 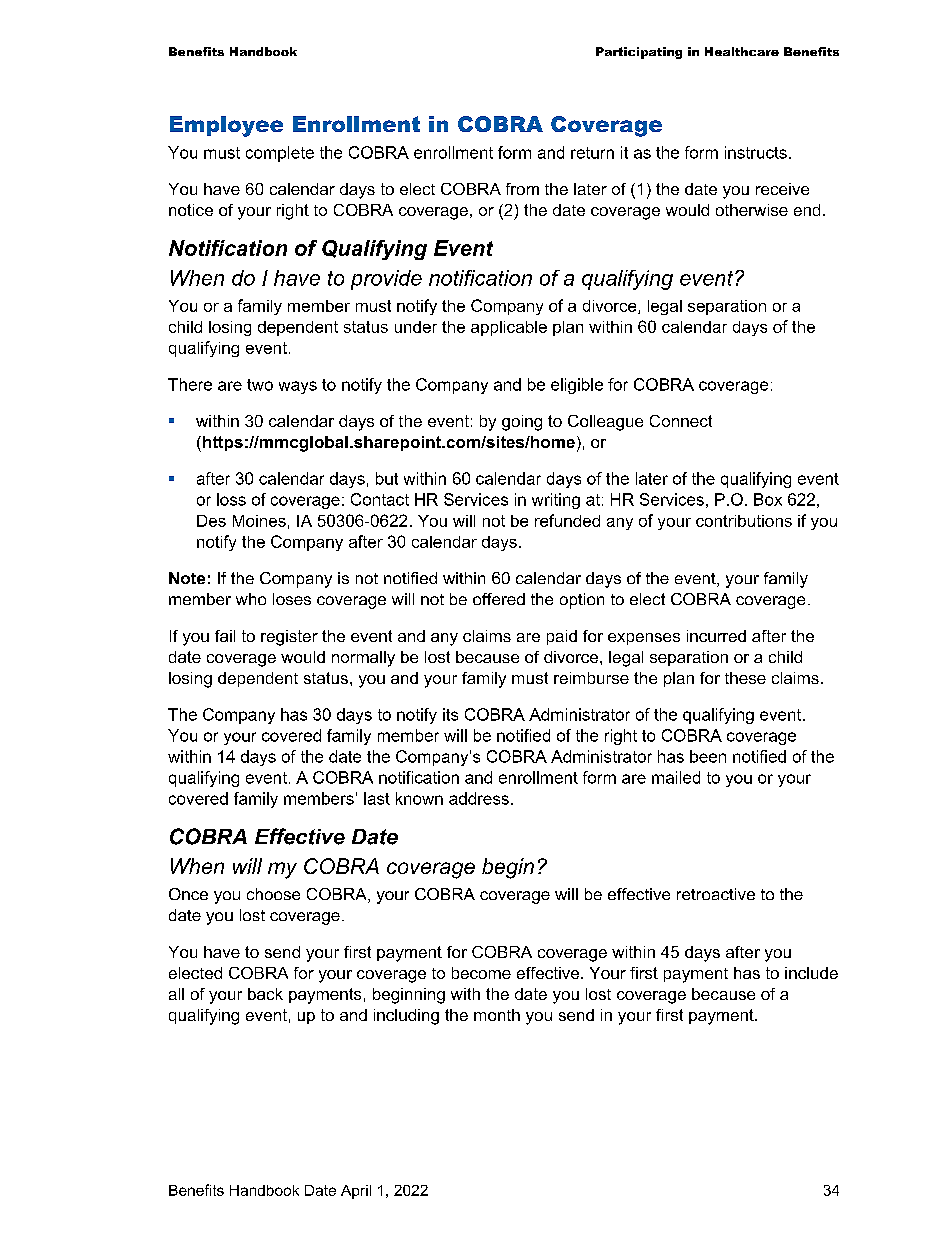 I want to click on month, so click(x=497, y=1015).
